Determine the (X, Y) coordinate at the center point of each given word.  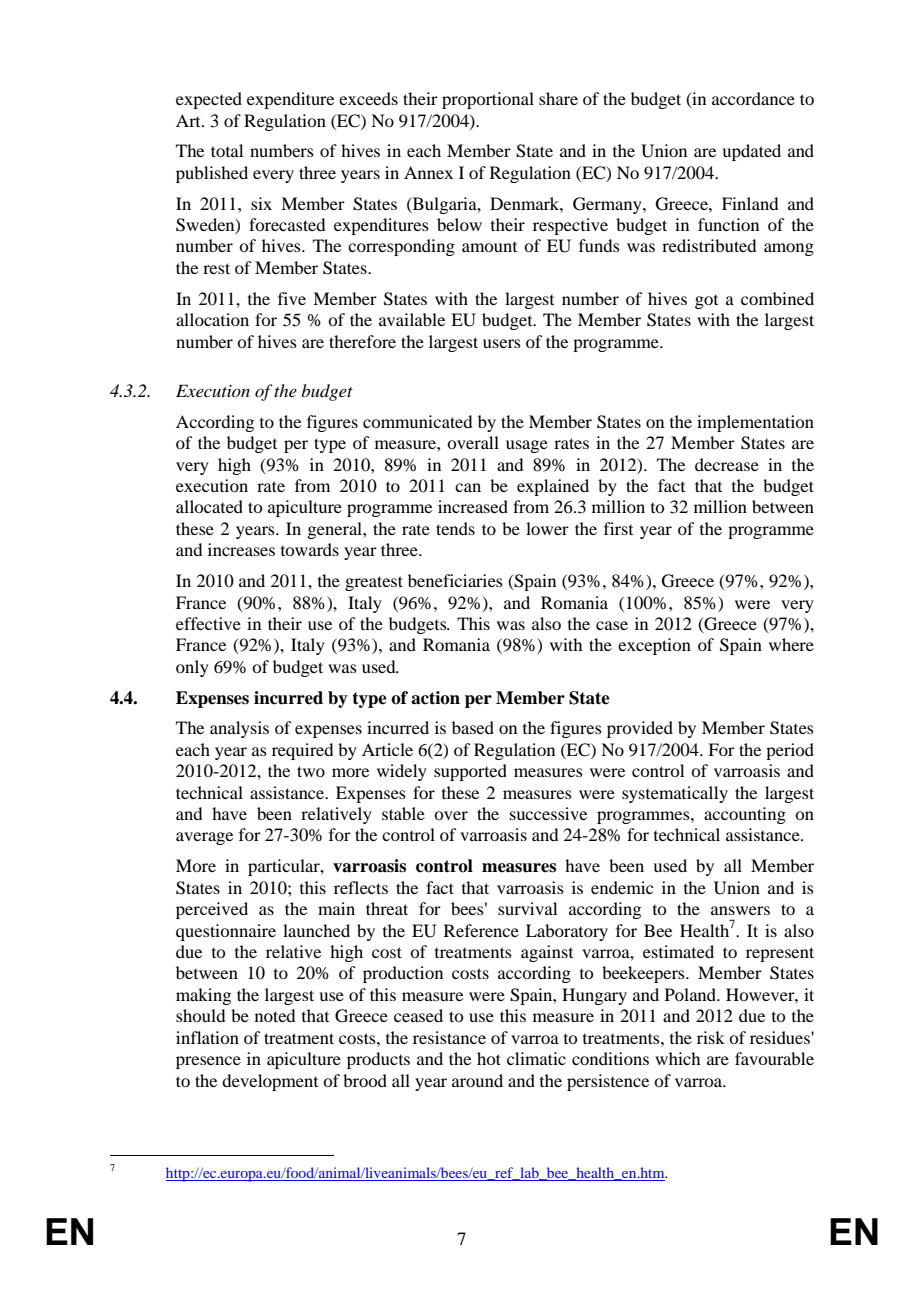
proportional (488, 100)
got (706, 302)
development (270, 1082)
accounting (745, 815)
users (502, 343)
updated (751, 152)
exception (654, 646)
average (204, 838)
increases (241, 549)
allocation (212, 319)
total (227, 150)
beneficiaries (455, 580)
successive (548, 813)
